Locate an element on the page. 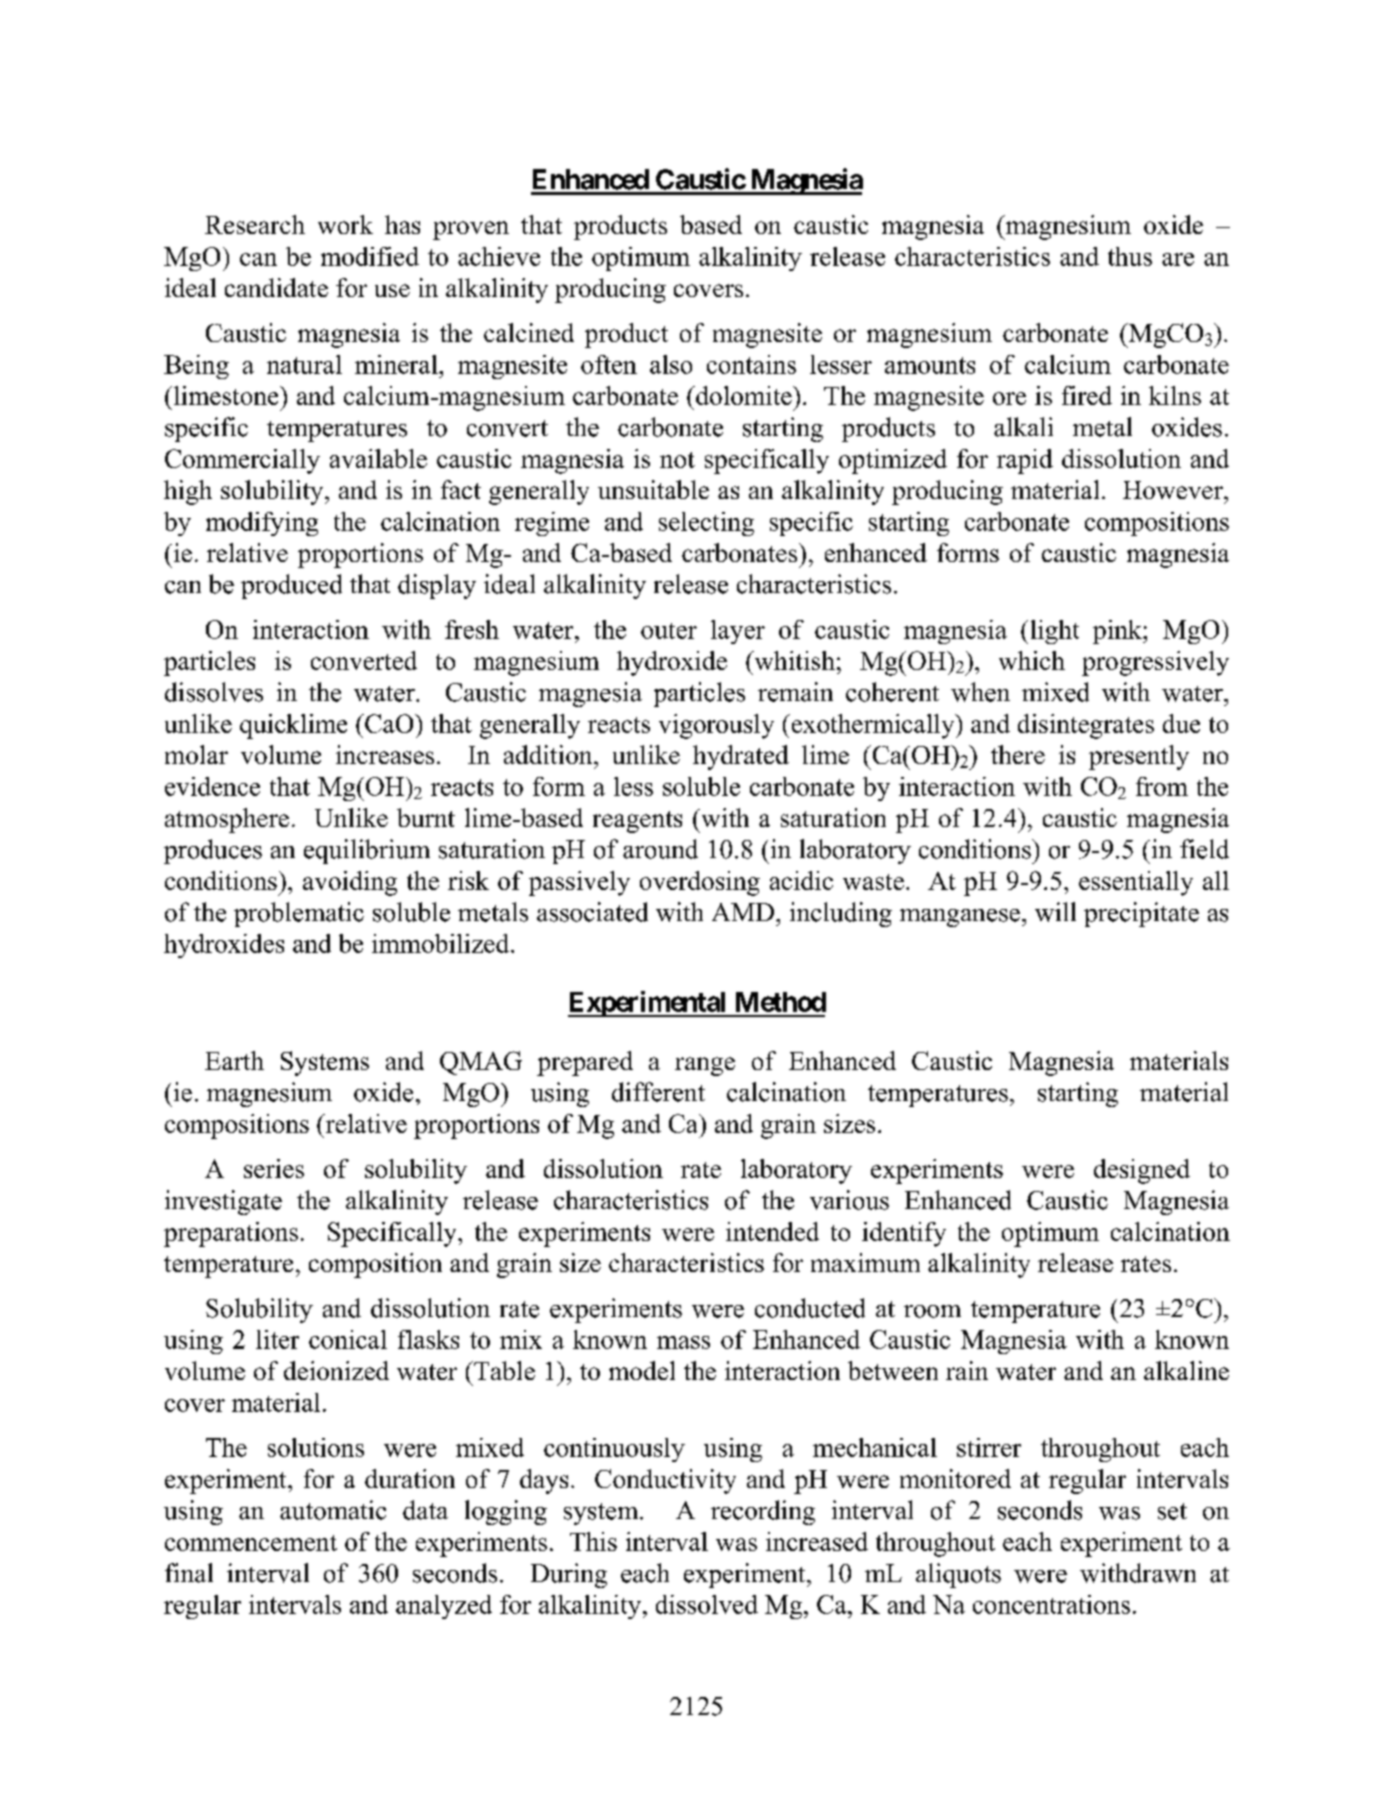  dissolves is located at coordinates (214, 692).
